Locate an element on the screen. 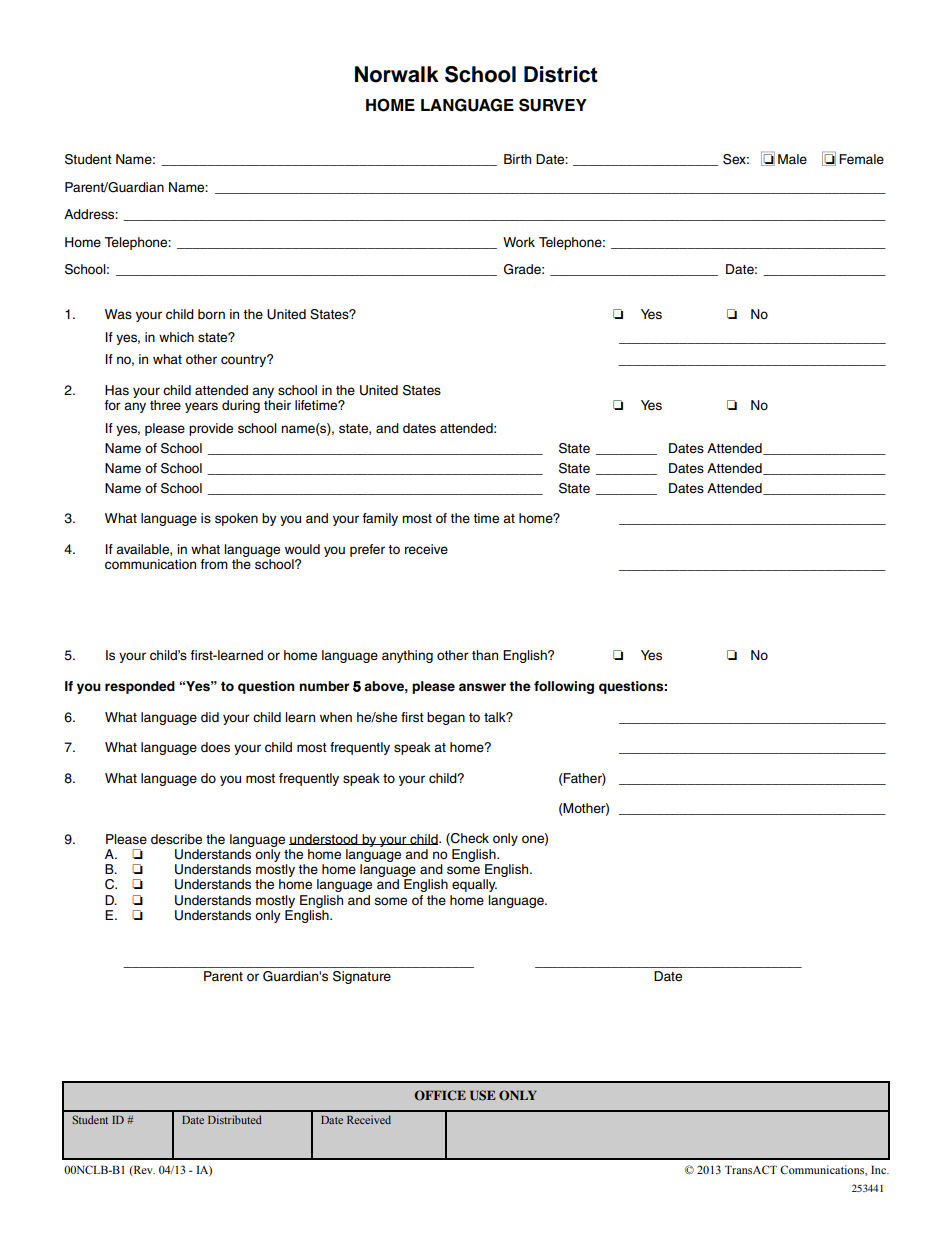 The image size is (952, 1233). family is located at coordinates (380, 519).
